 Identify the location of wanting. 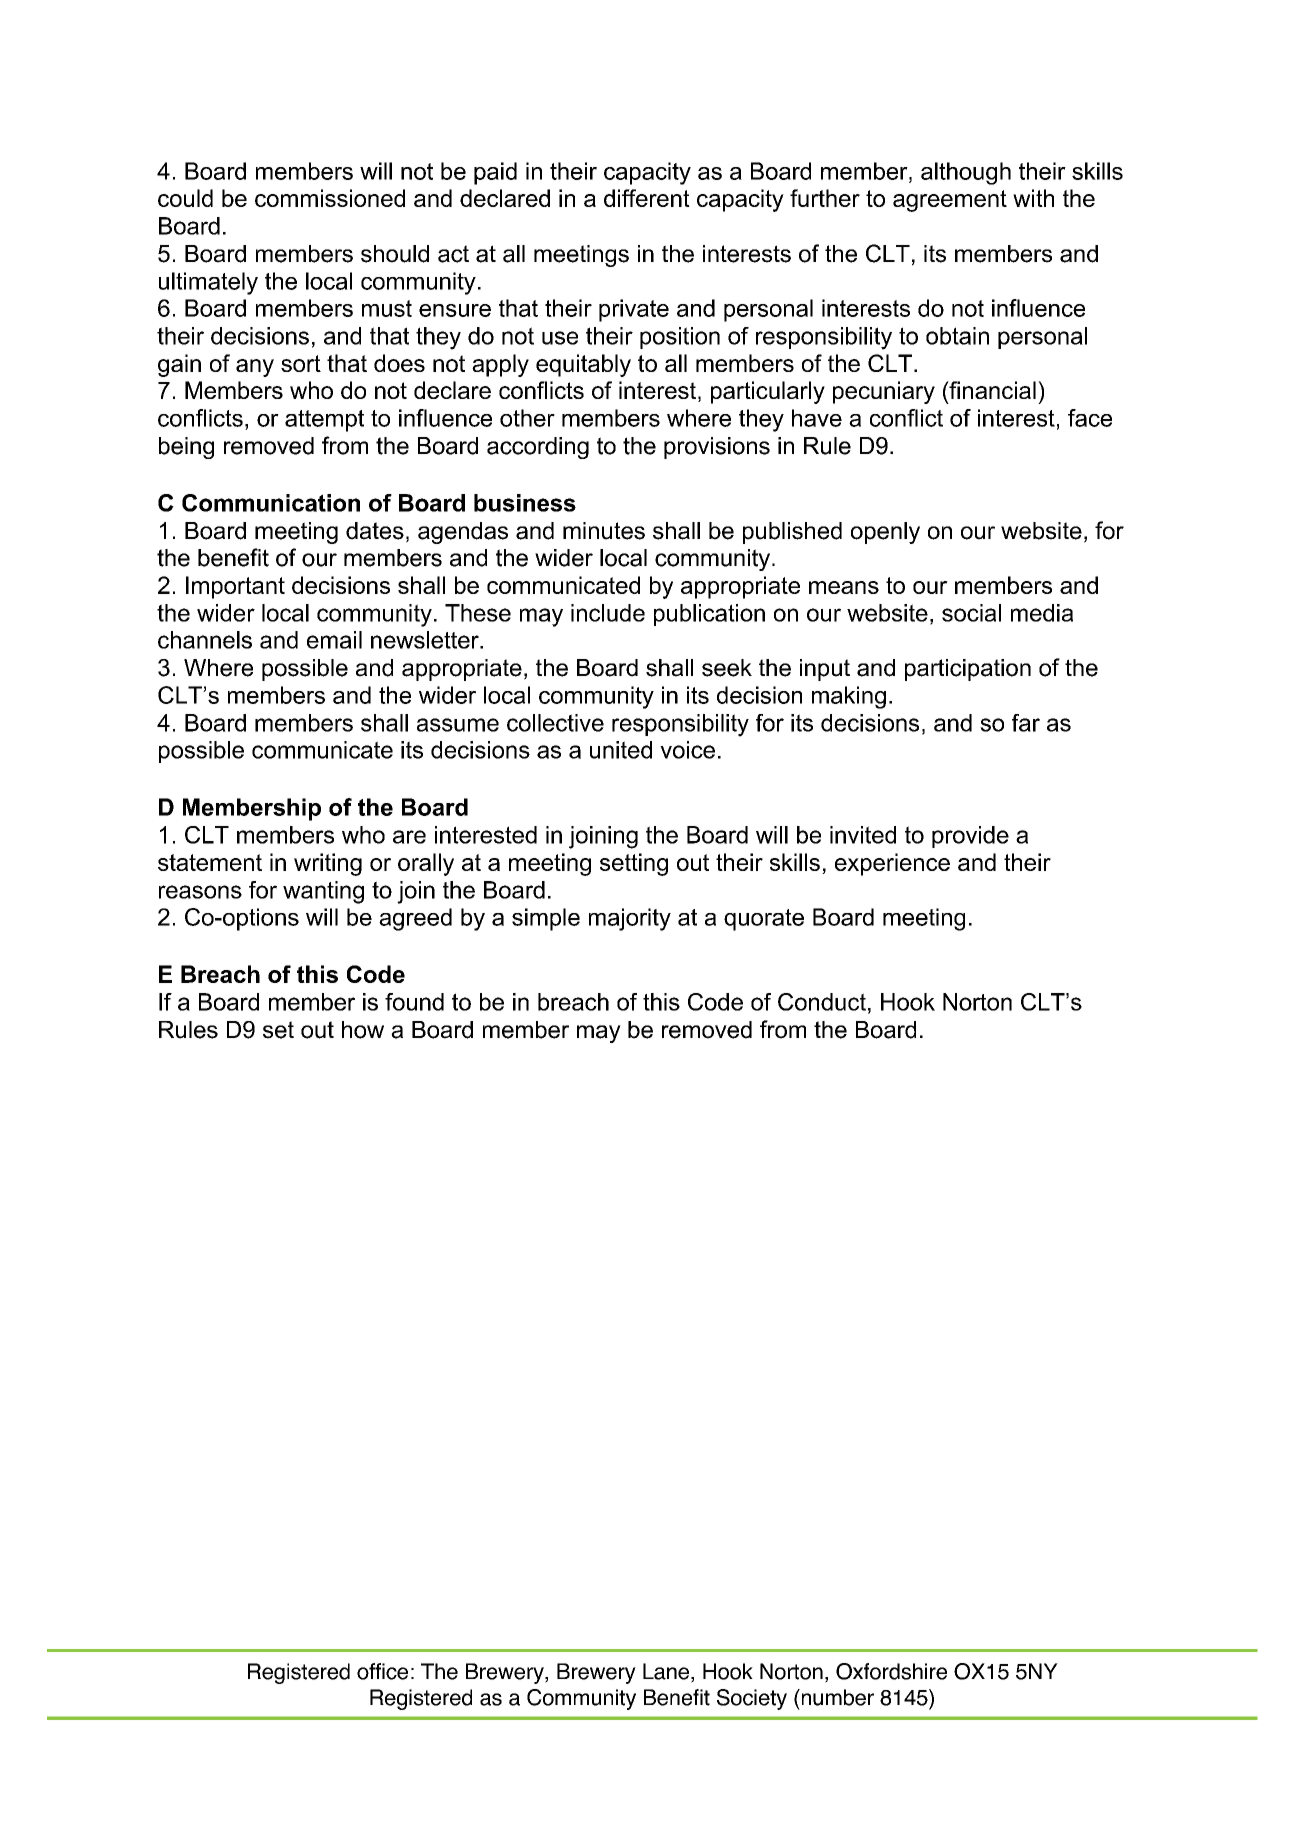
(323, 892).
